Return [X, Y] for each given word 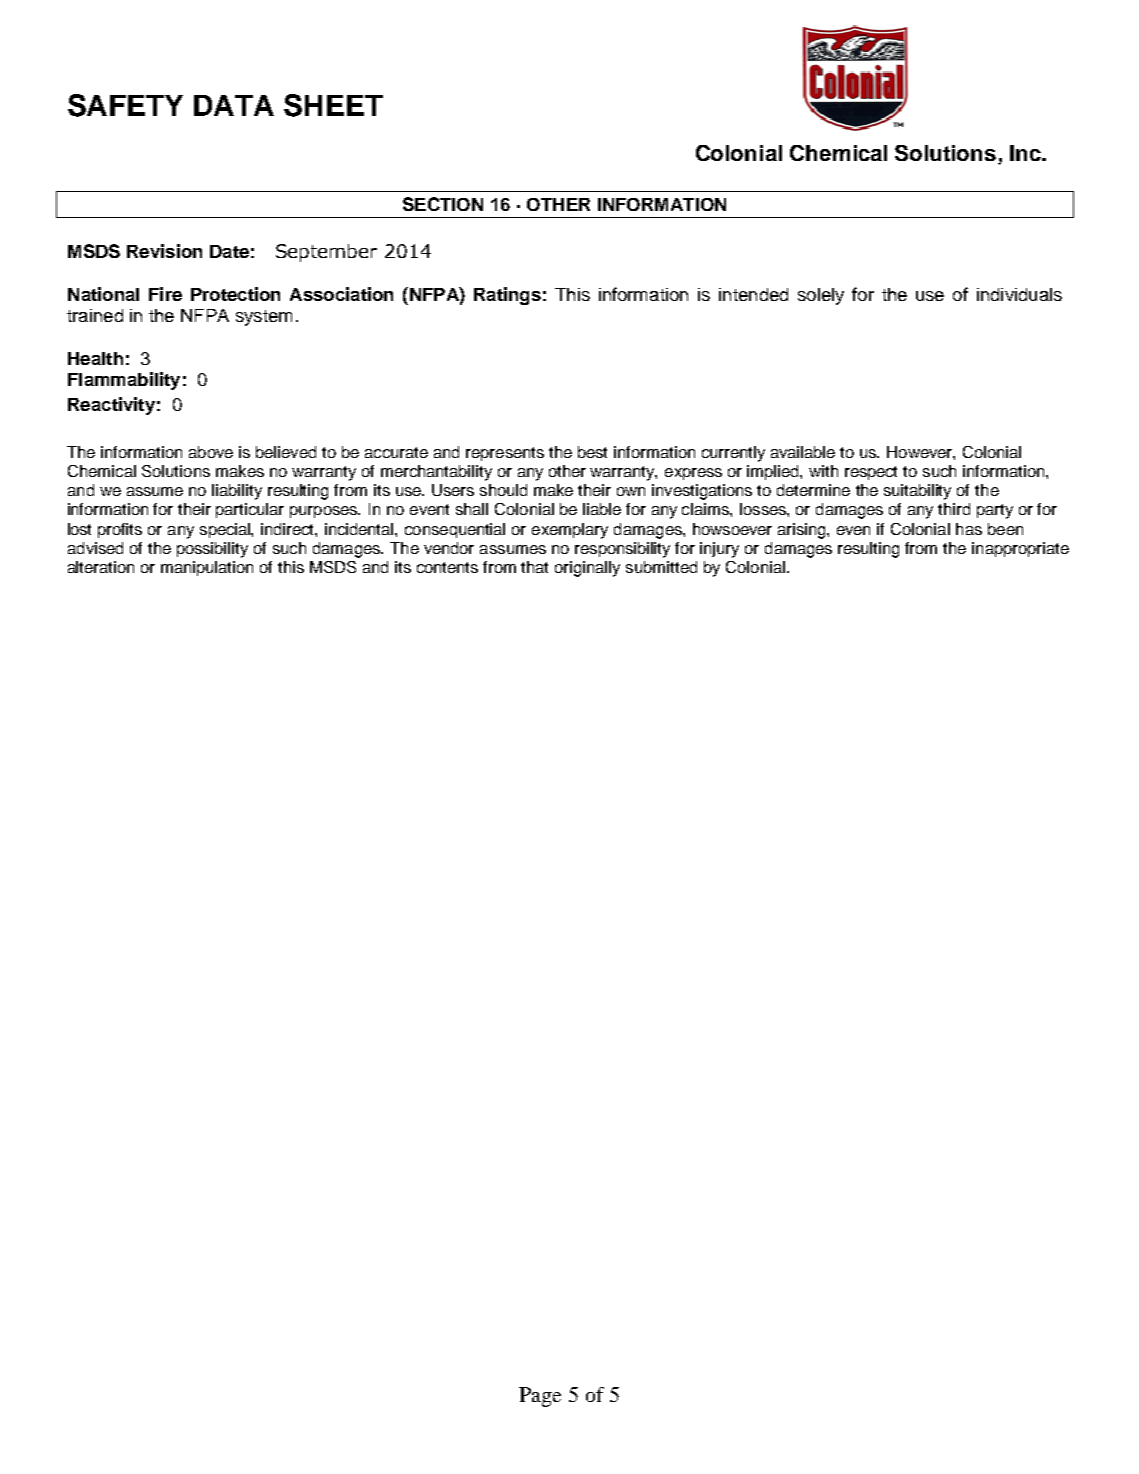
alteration [101, 567]
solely [821, 296]
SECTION [443, 204]
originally [587, 569]
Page [540, 1397]
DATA [234, 105]
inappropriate [1020, 549]
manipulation [207, 568]
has [969, 529]
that [534, 567]
